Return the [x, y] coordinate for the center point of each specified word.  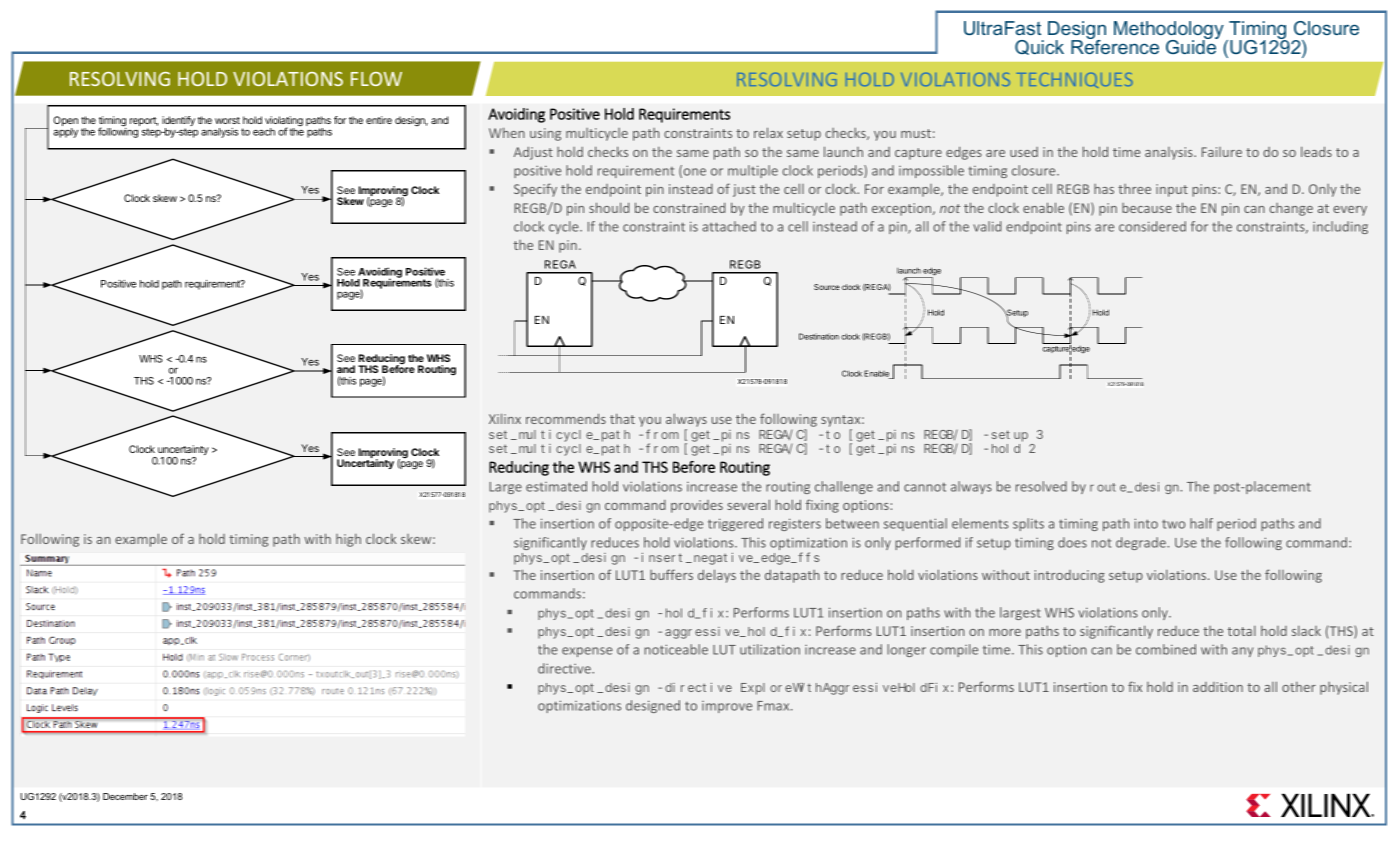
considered [1152, 226]
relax [768, 132]
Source [827, 287]
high [348, 540]
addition [1218, 687]
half [1201, 523]
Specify [535, 190]
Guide [1192, 46]
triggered [735, 524]
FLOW [376, 79]
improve [727, 707]
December [125, 796]
